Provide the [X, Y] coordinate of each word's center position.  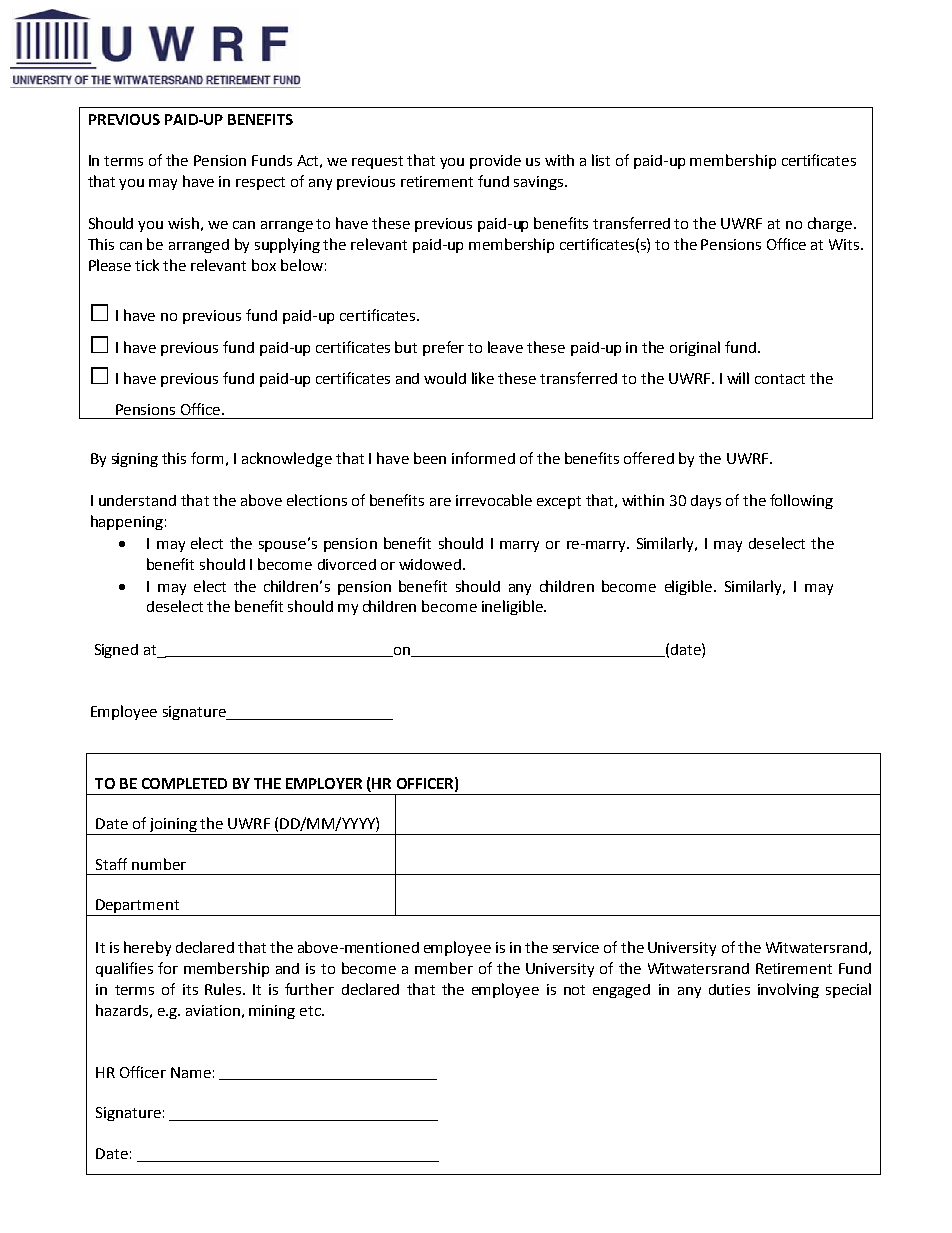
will [738, 378]
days [706, 502]
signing [135, 460]
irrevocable [494, 500]
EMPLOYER [324, 783]
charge [831, 224]
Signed [116, 651]
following [801, 501]
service [576, 947]
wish [183, 223]
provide [495, 162]
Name [191, 1072]
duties [729, 989]
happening [127, 522]
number [159, 864]
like [483, 378]
